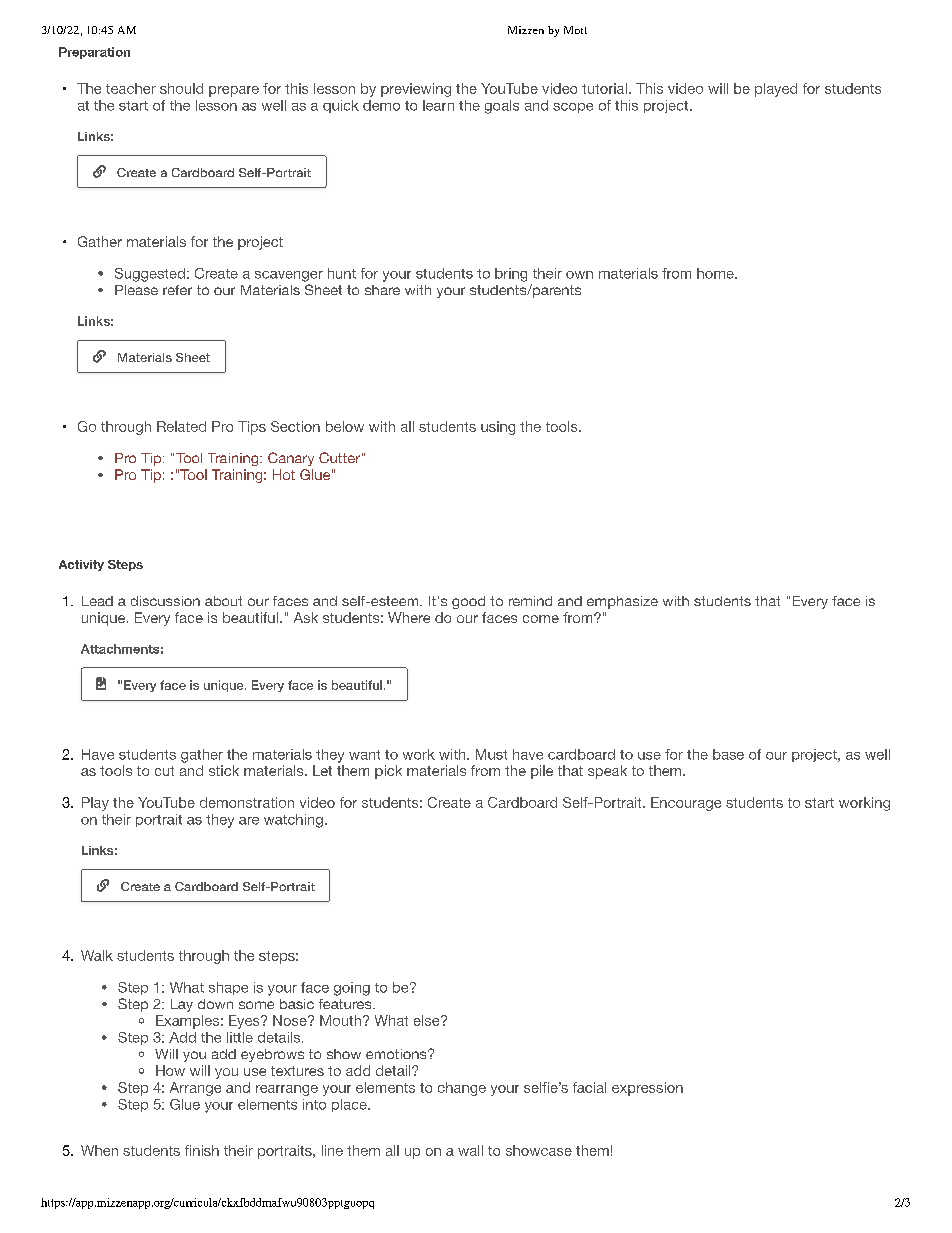 The width and height of the page is (952, 1233). I want to click on tutorial, so click(604, 88).
